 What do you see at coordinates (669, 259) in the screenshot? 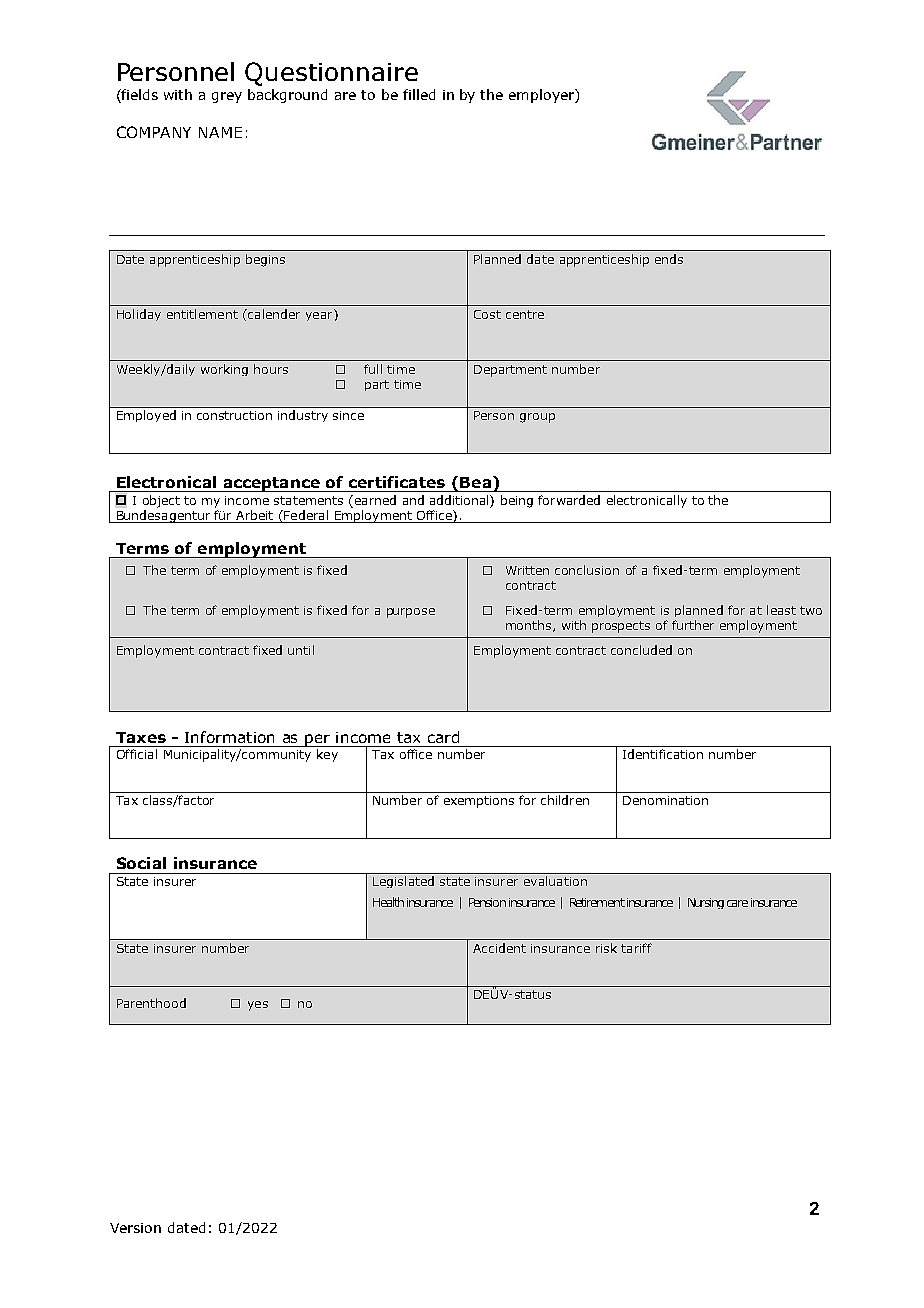
I see `ends` at bounding box center [669, 259].
